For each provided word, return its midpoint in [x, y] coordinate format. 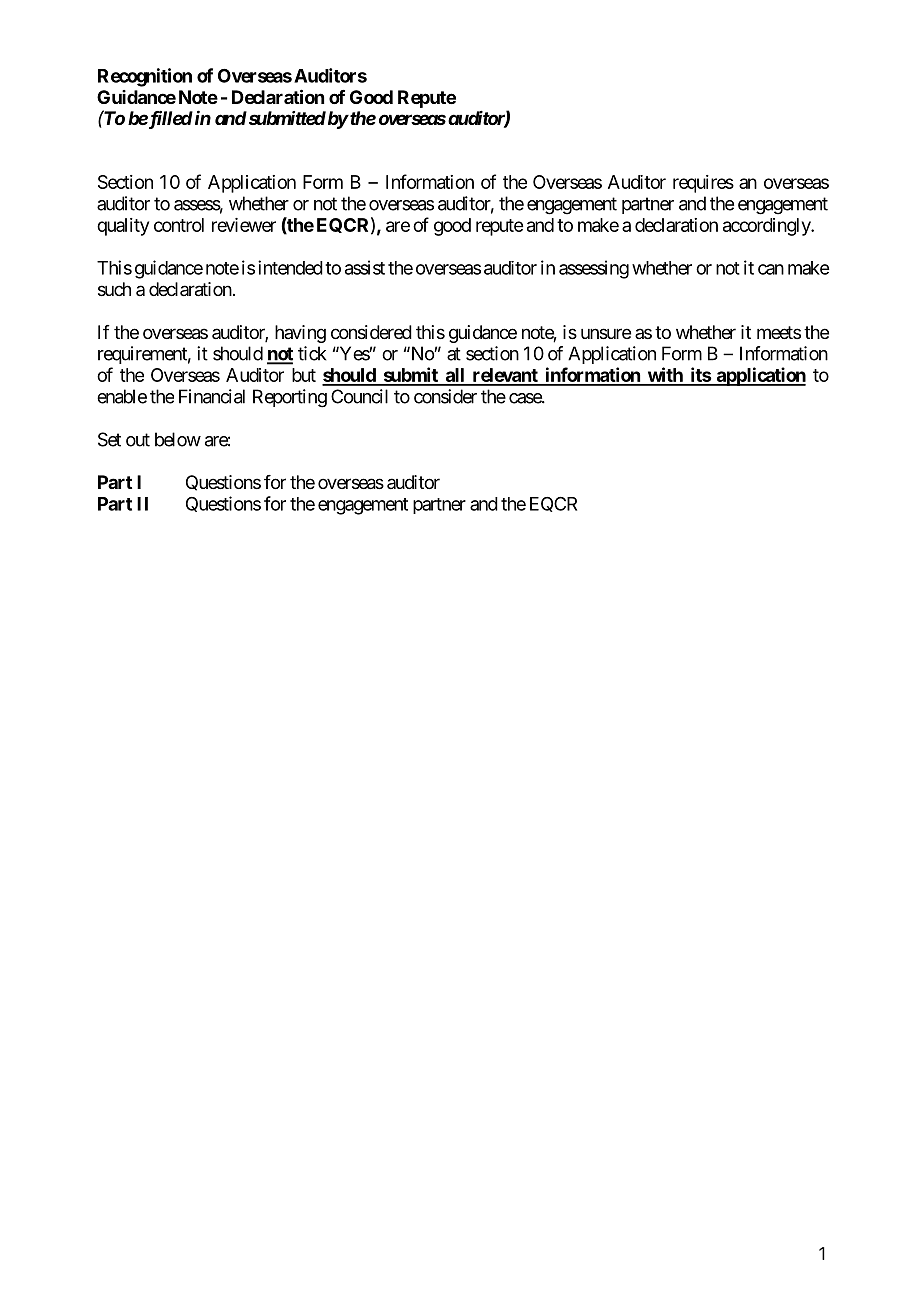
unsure [606, 333]
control [179, 225]
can [771, 269]
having [300, 334]
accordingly [767, 227]
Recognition [145, 77]
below [178, 439]
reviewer [244, 225]
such [114, 289]
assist [365, 267]
